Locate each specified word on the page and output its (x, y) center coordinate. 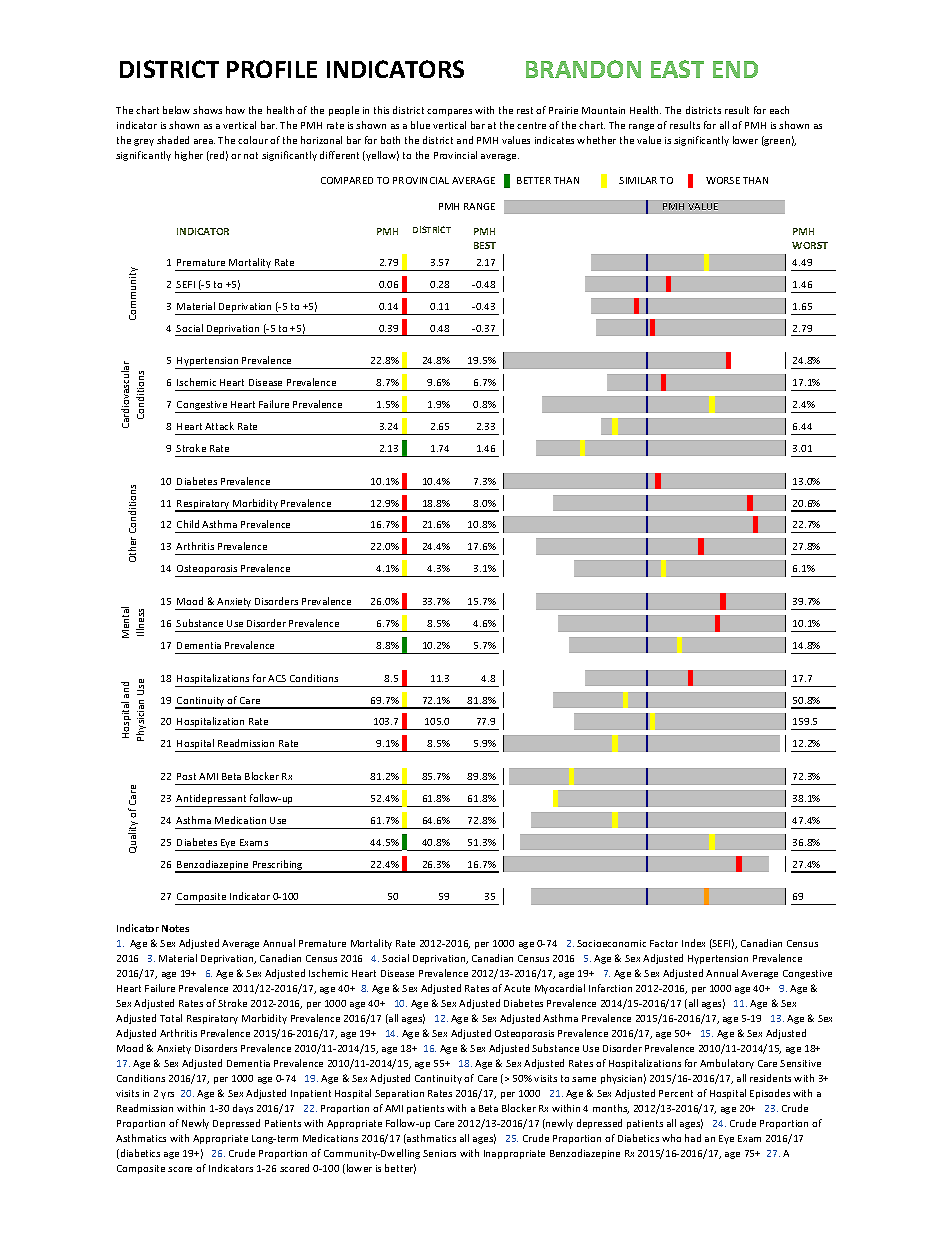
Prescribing (278, 866)
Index (693, 943)
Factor (664, 943)
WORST (810, 245)
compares (449, 112)
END (735, 69)
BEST (485, 245)
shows (207, 110)
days (243, 1109)
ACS (277, 678)
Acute (517, 988)
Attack (219, 426)
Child (188, 524)
